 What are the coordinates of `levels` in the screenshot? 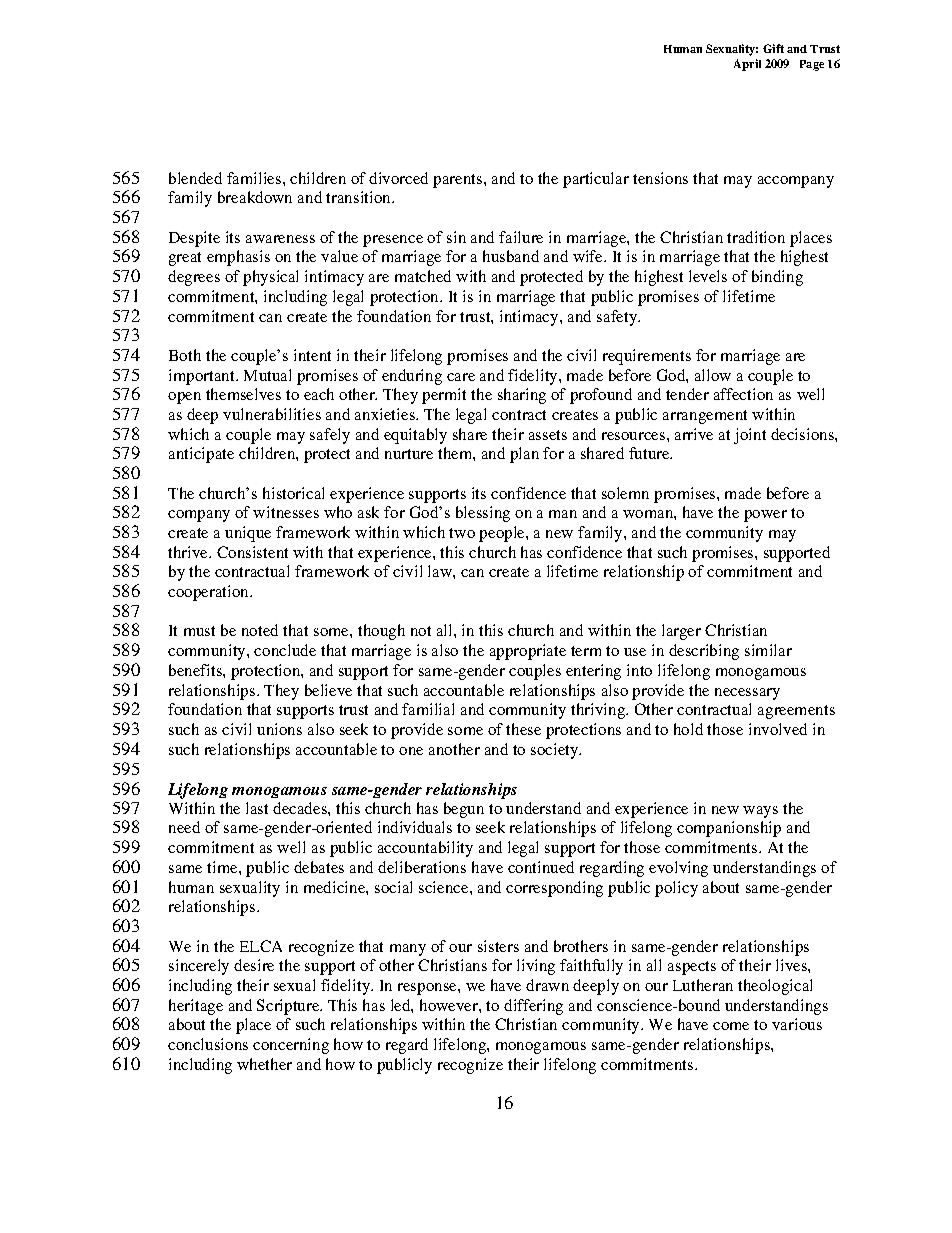 It's located at (708, 276).
